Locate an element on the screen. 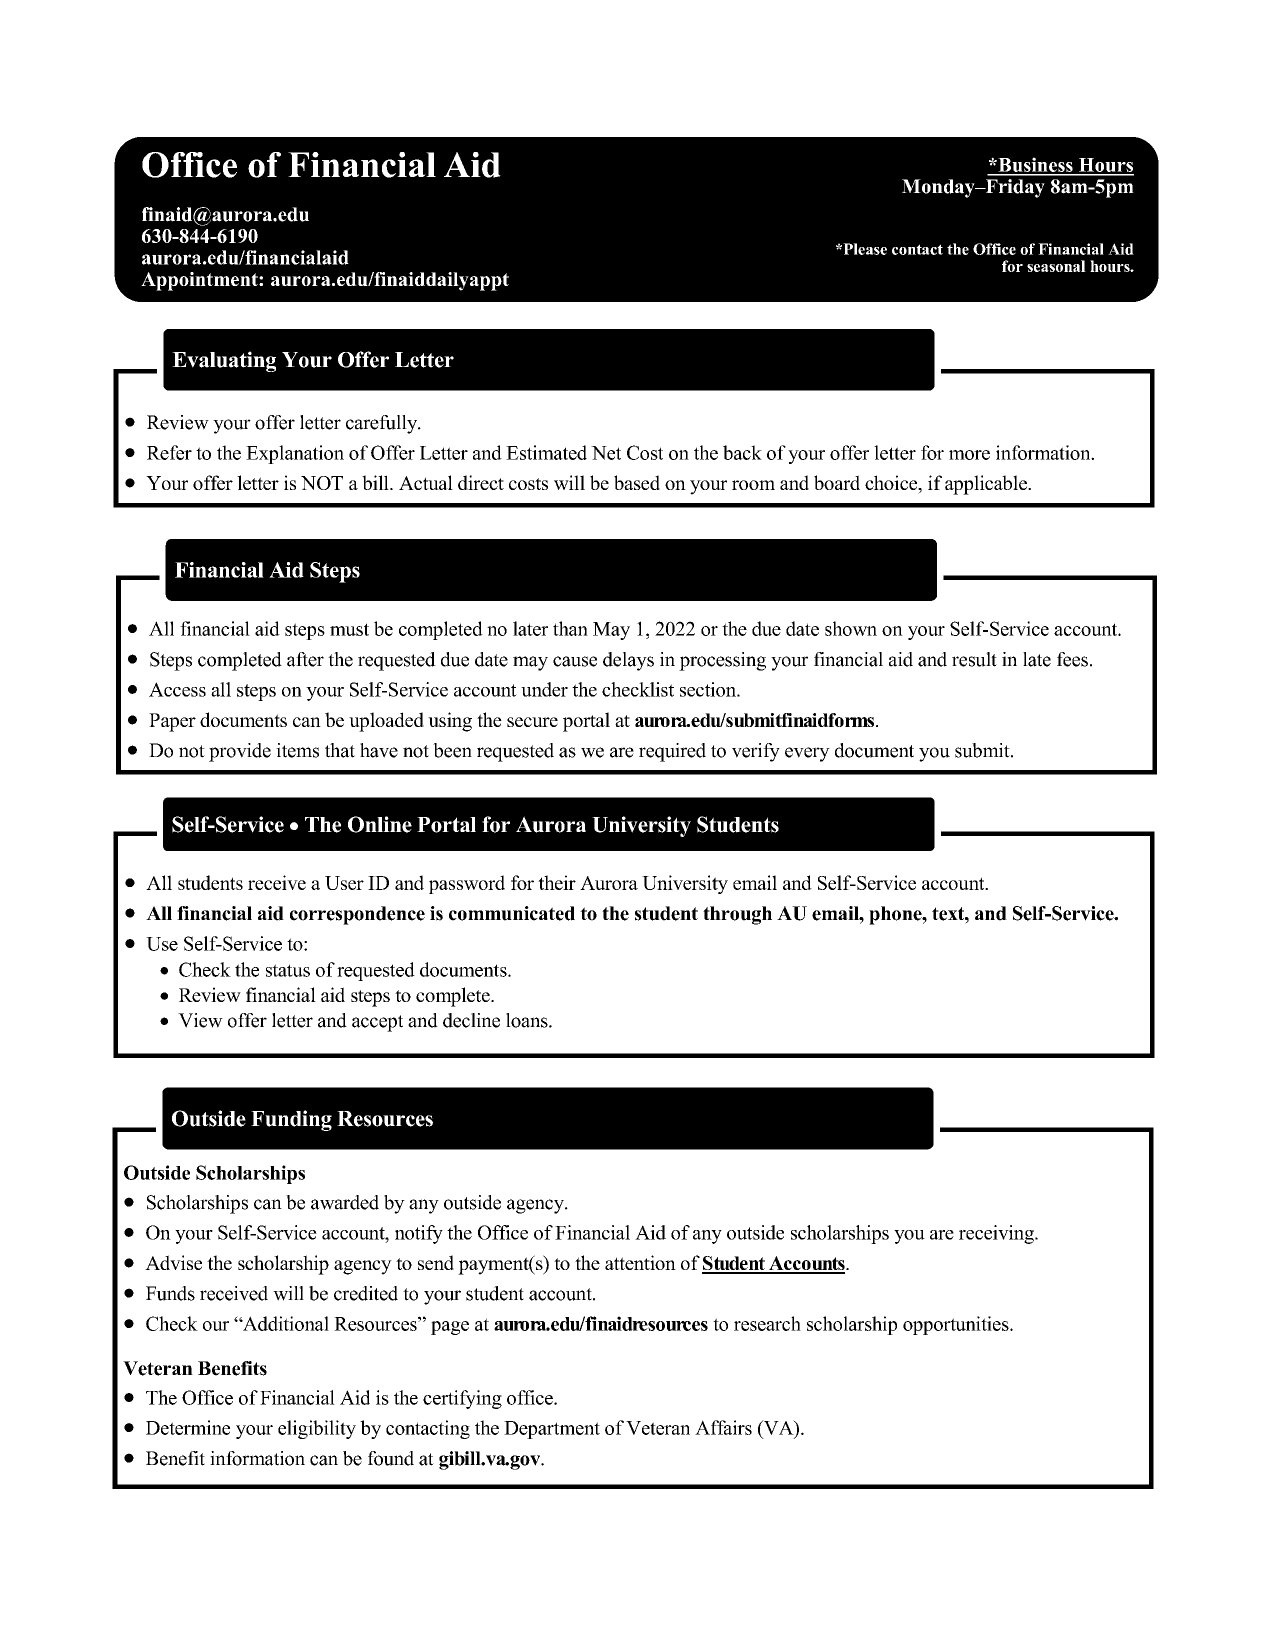 The width and height of the screenshot is (1264, 1636). eligibility is located at coordinates (317, 1429).
